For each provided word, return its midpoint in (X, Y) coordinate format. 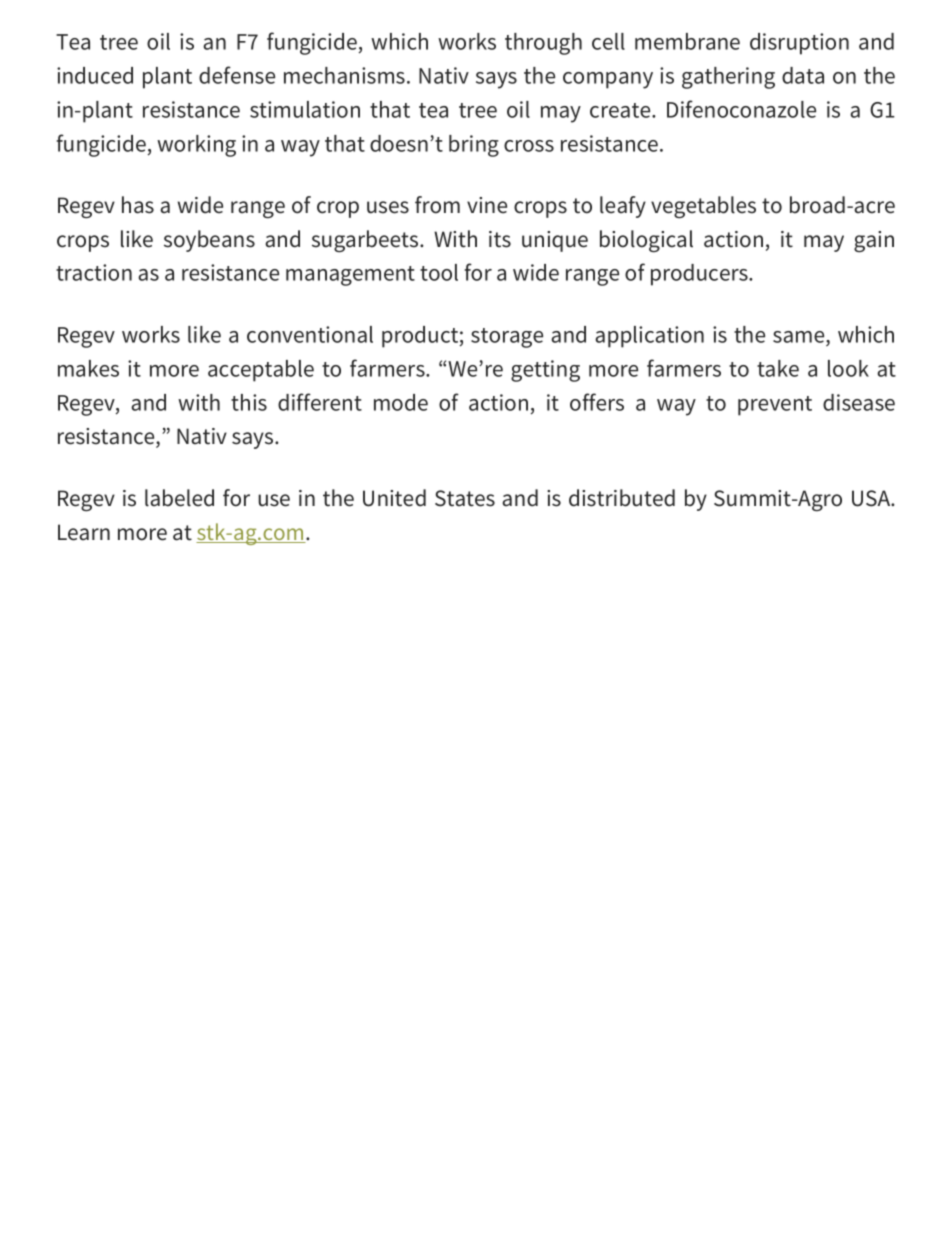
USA (872, 498)
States (465, 498)
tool (439, 272)
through (543, 44)
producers (700, 275)
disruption (799, 44)
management (350, 276)
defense (237, 75)
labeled (179, 498)
